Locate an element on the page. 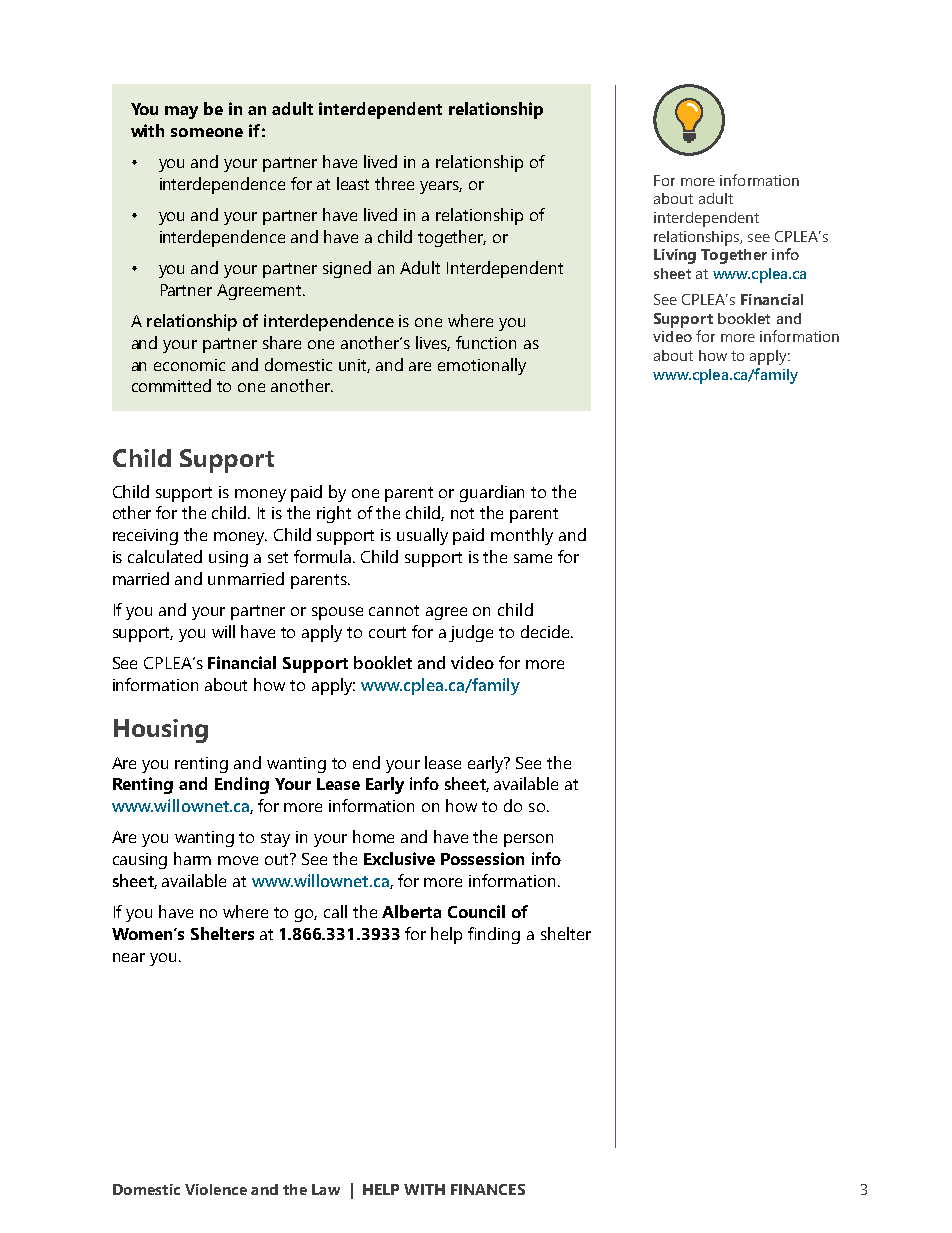 Image resolution: width=952 pixels, height=1233 pixels. emotionally is located at coordinates (482, 366).
